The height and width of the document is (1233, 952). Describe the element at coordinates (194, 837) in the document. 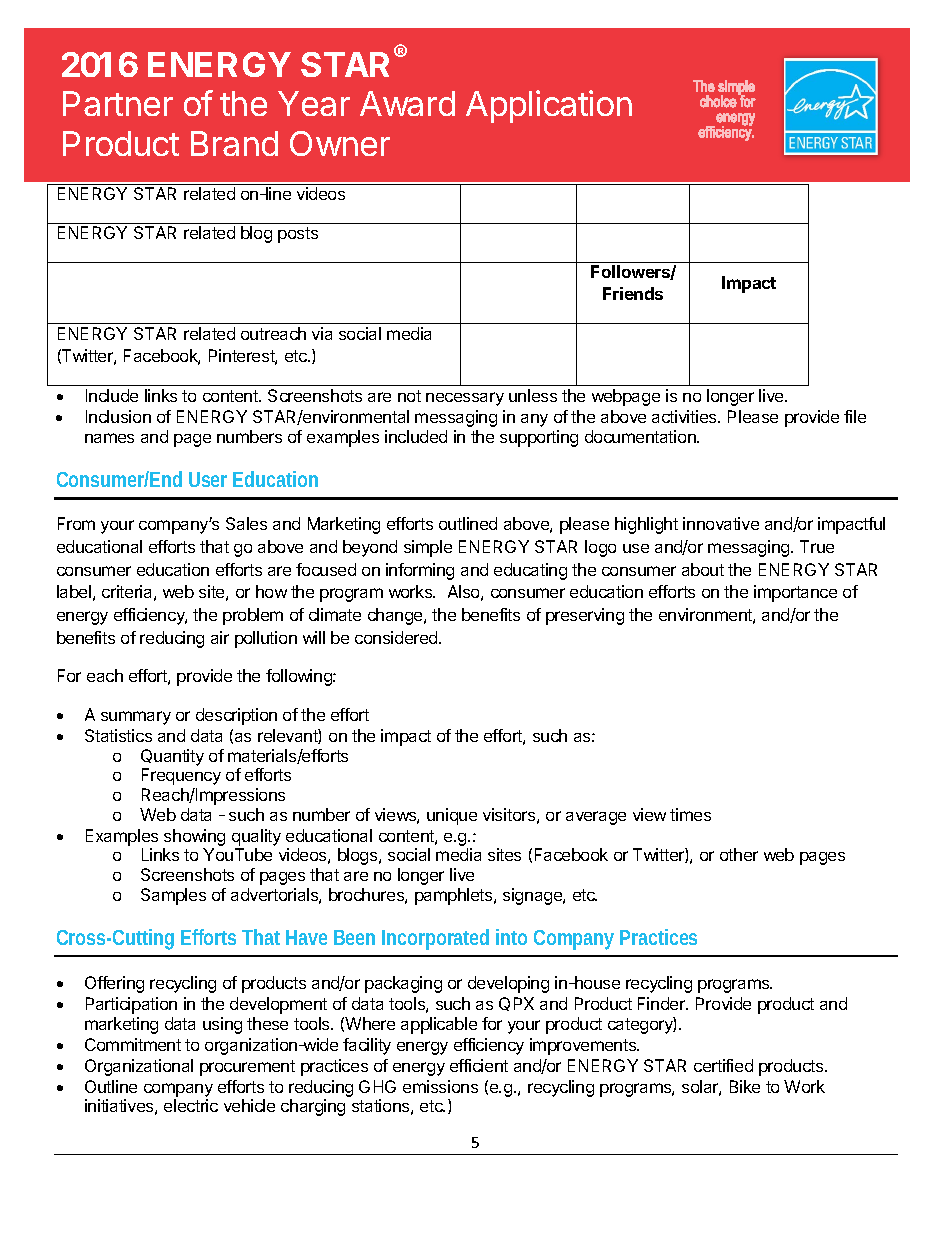

I see `showing` at that location.
